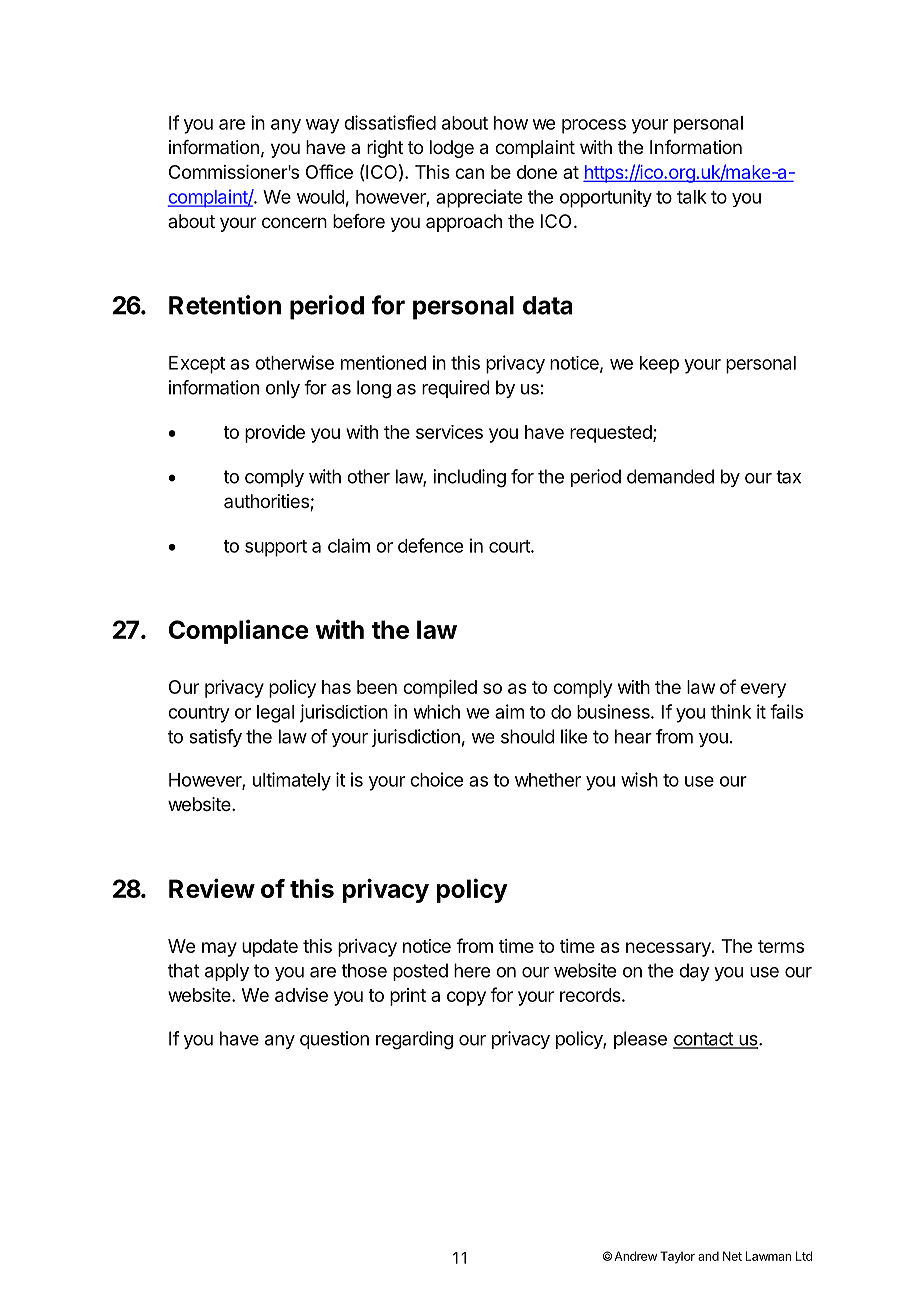 Image resolution: width=924 pixels, height=1308 pixels. What do you see at coordinates (440, 689) in the image?
I see `compiled` at bounding box center [440, 689].
